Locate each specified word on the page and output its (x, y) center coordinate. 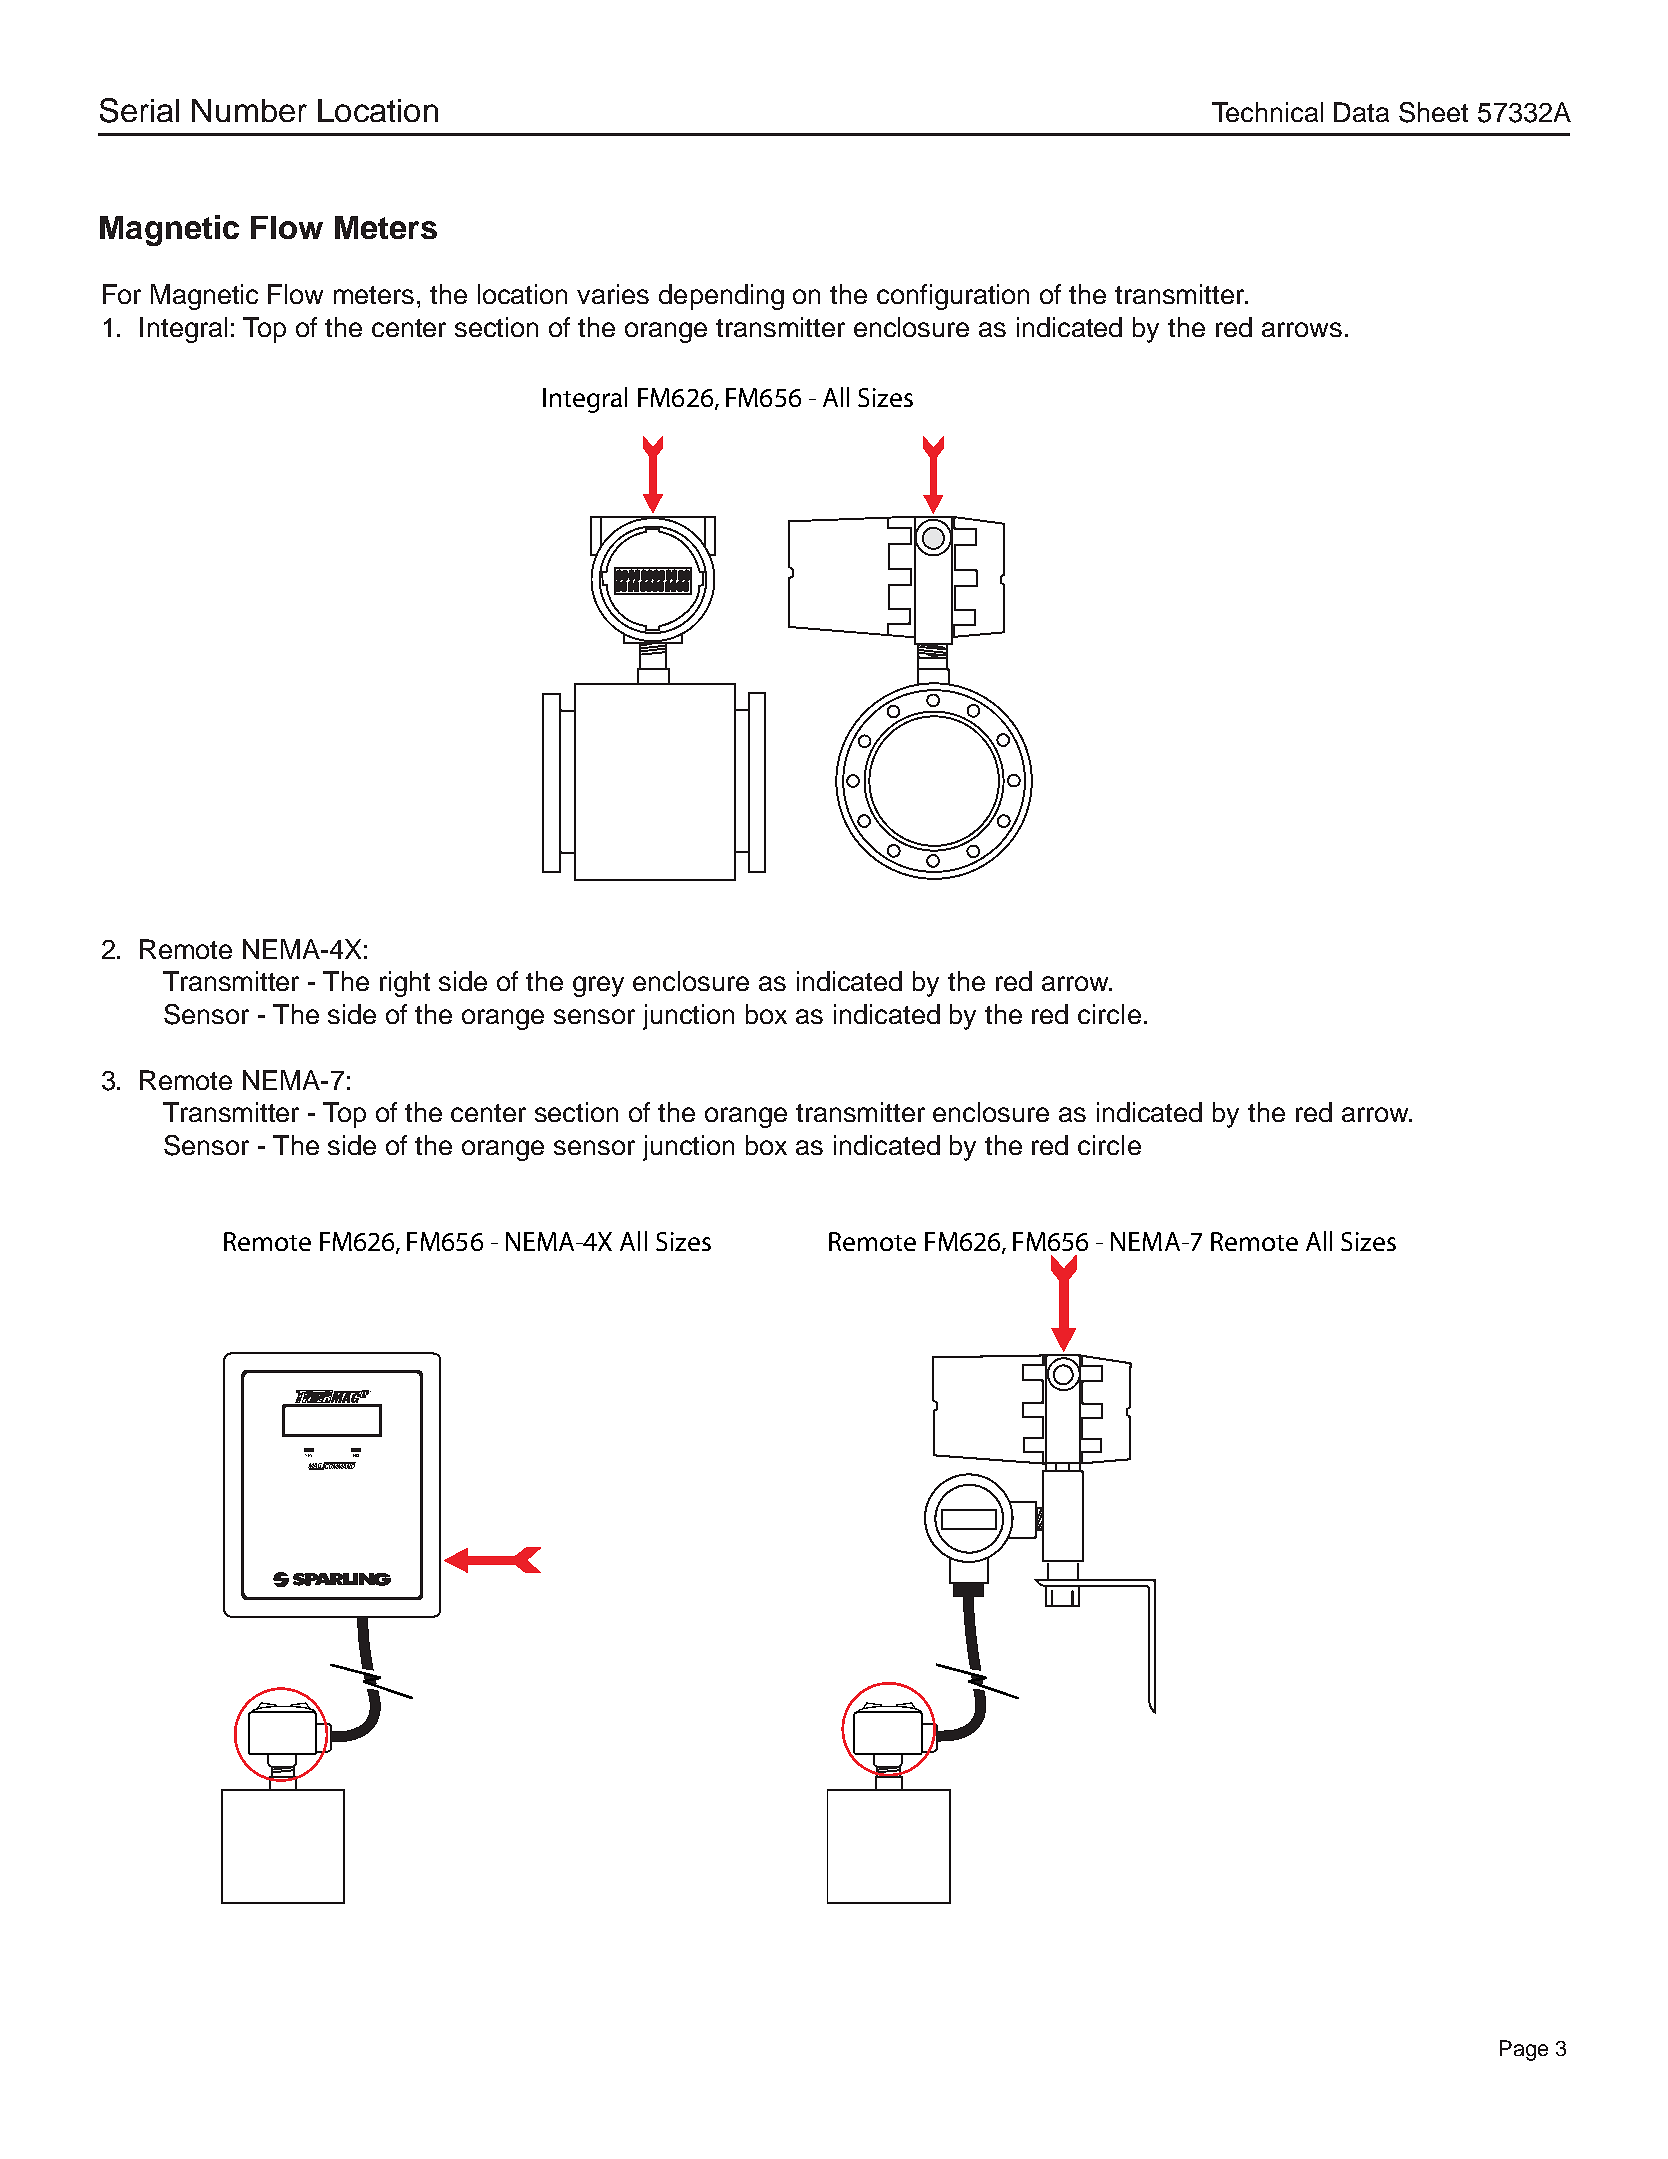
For (122, 294)
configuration (953, 297)
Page (1524, 2050)
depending (721, 297)
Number (249, 110)
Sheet (1433, 112)
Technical (1267, 112)
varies (613, 294)
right (405, 984)
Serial (139, 110)
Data (1361, 112)
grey (598, 986)
